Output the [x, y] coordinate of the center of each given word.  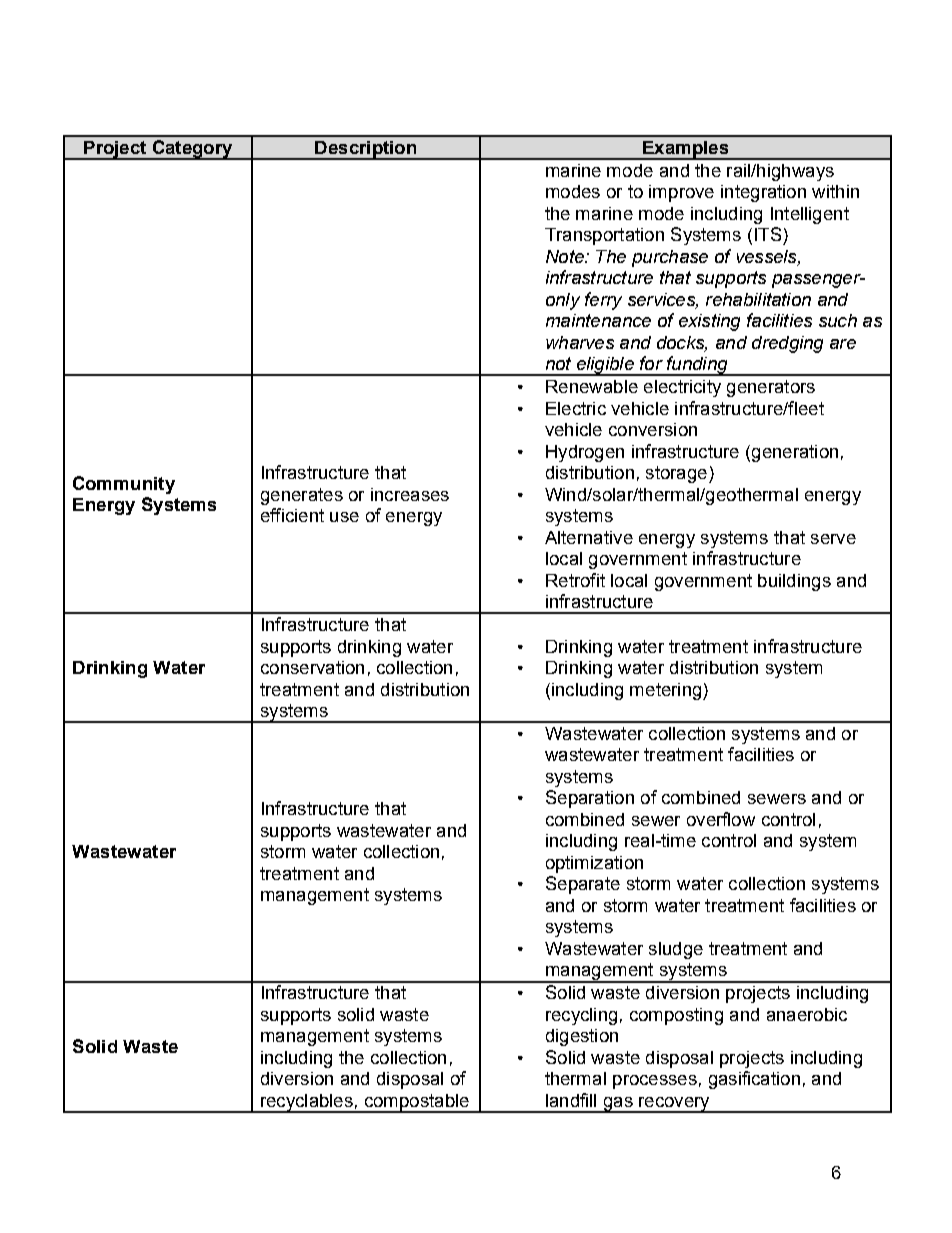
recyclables [307, 1103]
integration [763, 193]
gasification [754, 1080]
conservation [312, 667]
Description [365, 150]
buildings [794, 582]
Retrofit [575, 580]
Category [192, 150]
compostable [416, 1103]
